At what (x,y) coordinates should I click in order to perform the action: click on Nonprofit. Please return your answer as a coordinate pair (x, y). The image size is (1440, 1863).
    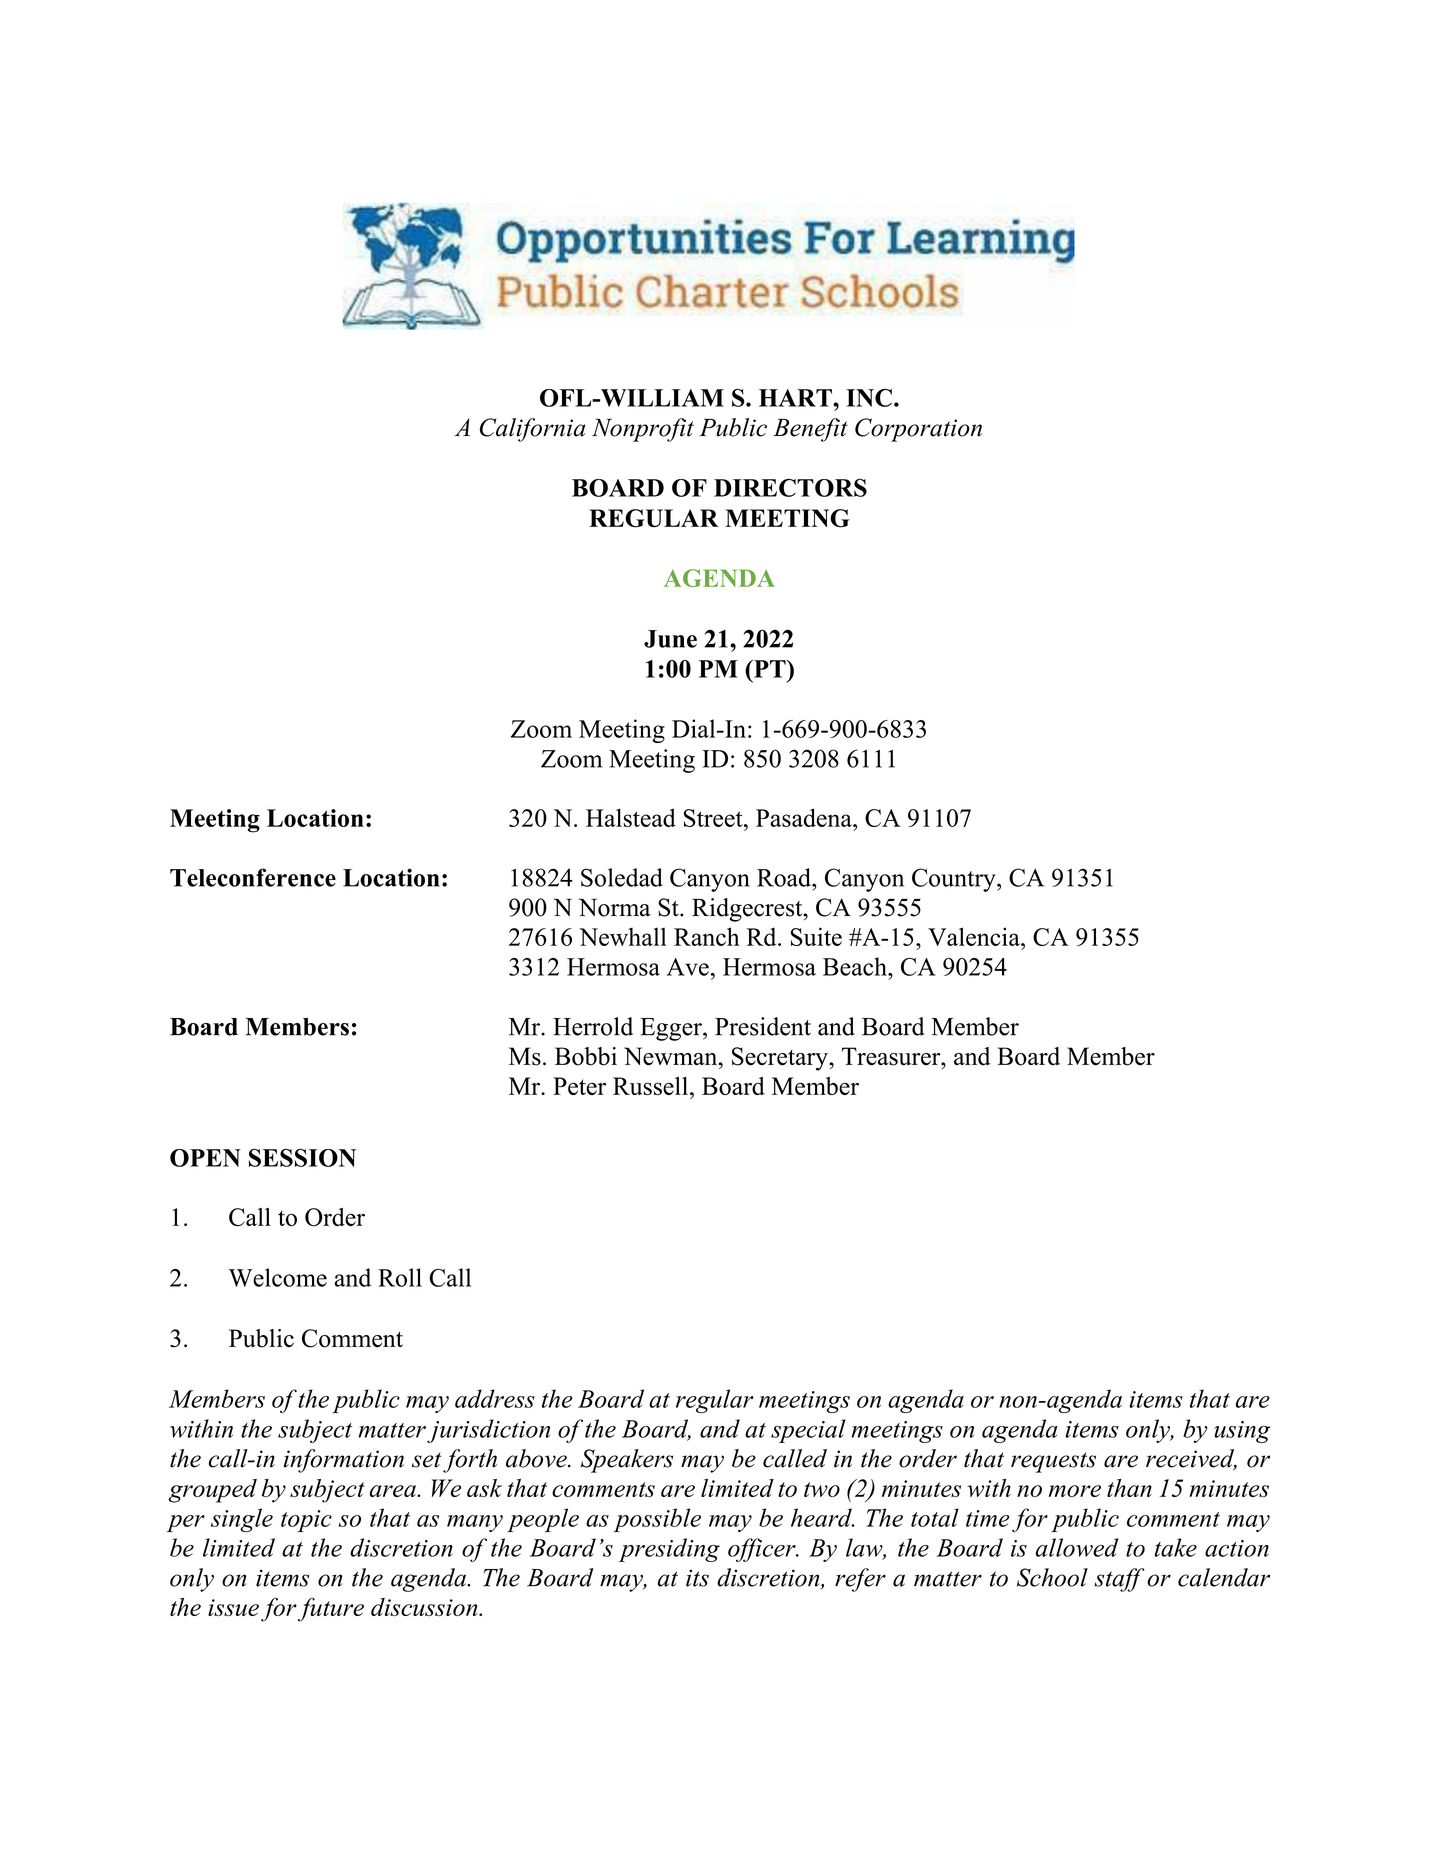
    Looking at the image, I should click on (643, 430).
